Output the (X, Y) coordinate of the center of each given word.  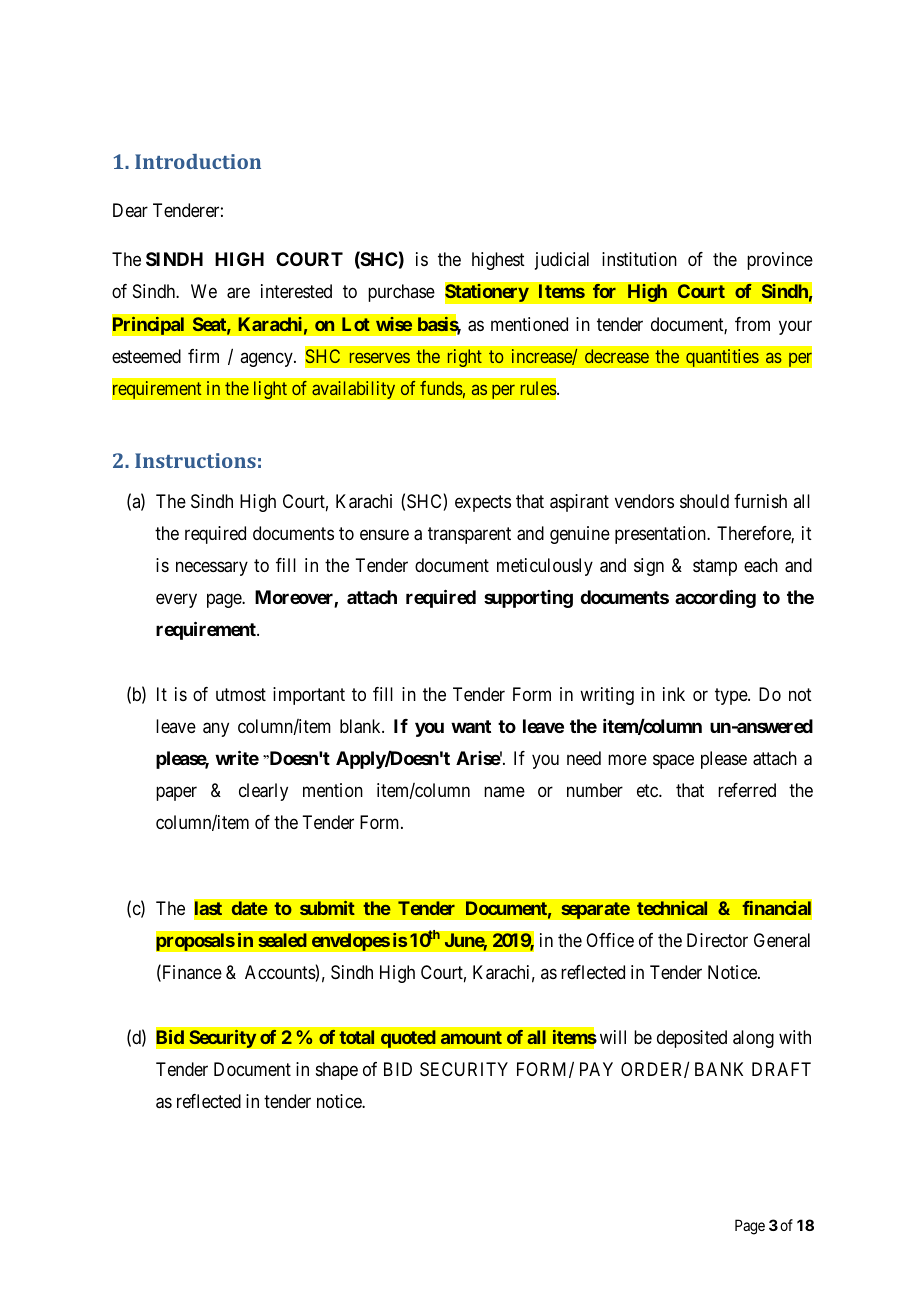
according (715, 598)
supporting (528, 599)
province (780, 261)
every (176, 601)
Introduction (198, 161)
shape (337, 1071)
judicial (562, 261)
